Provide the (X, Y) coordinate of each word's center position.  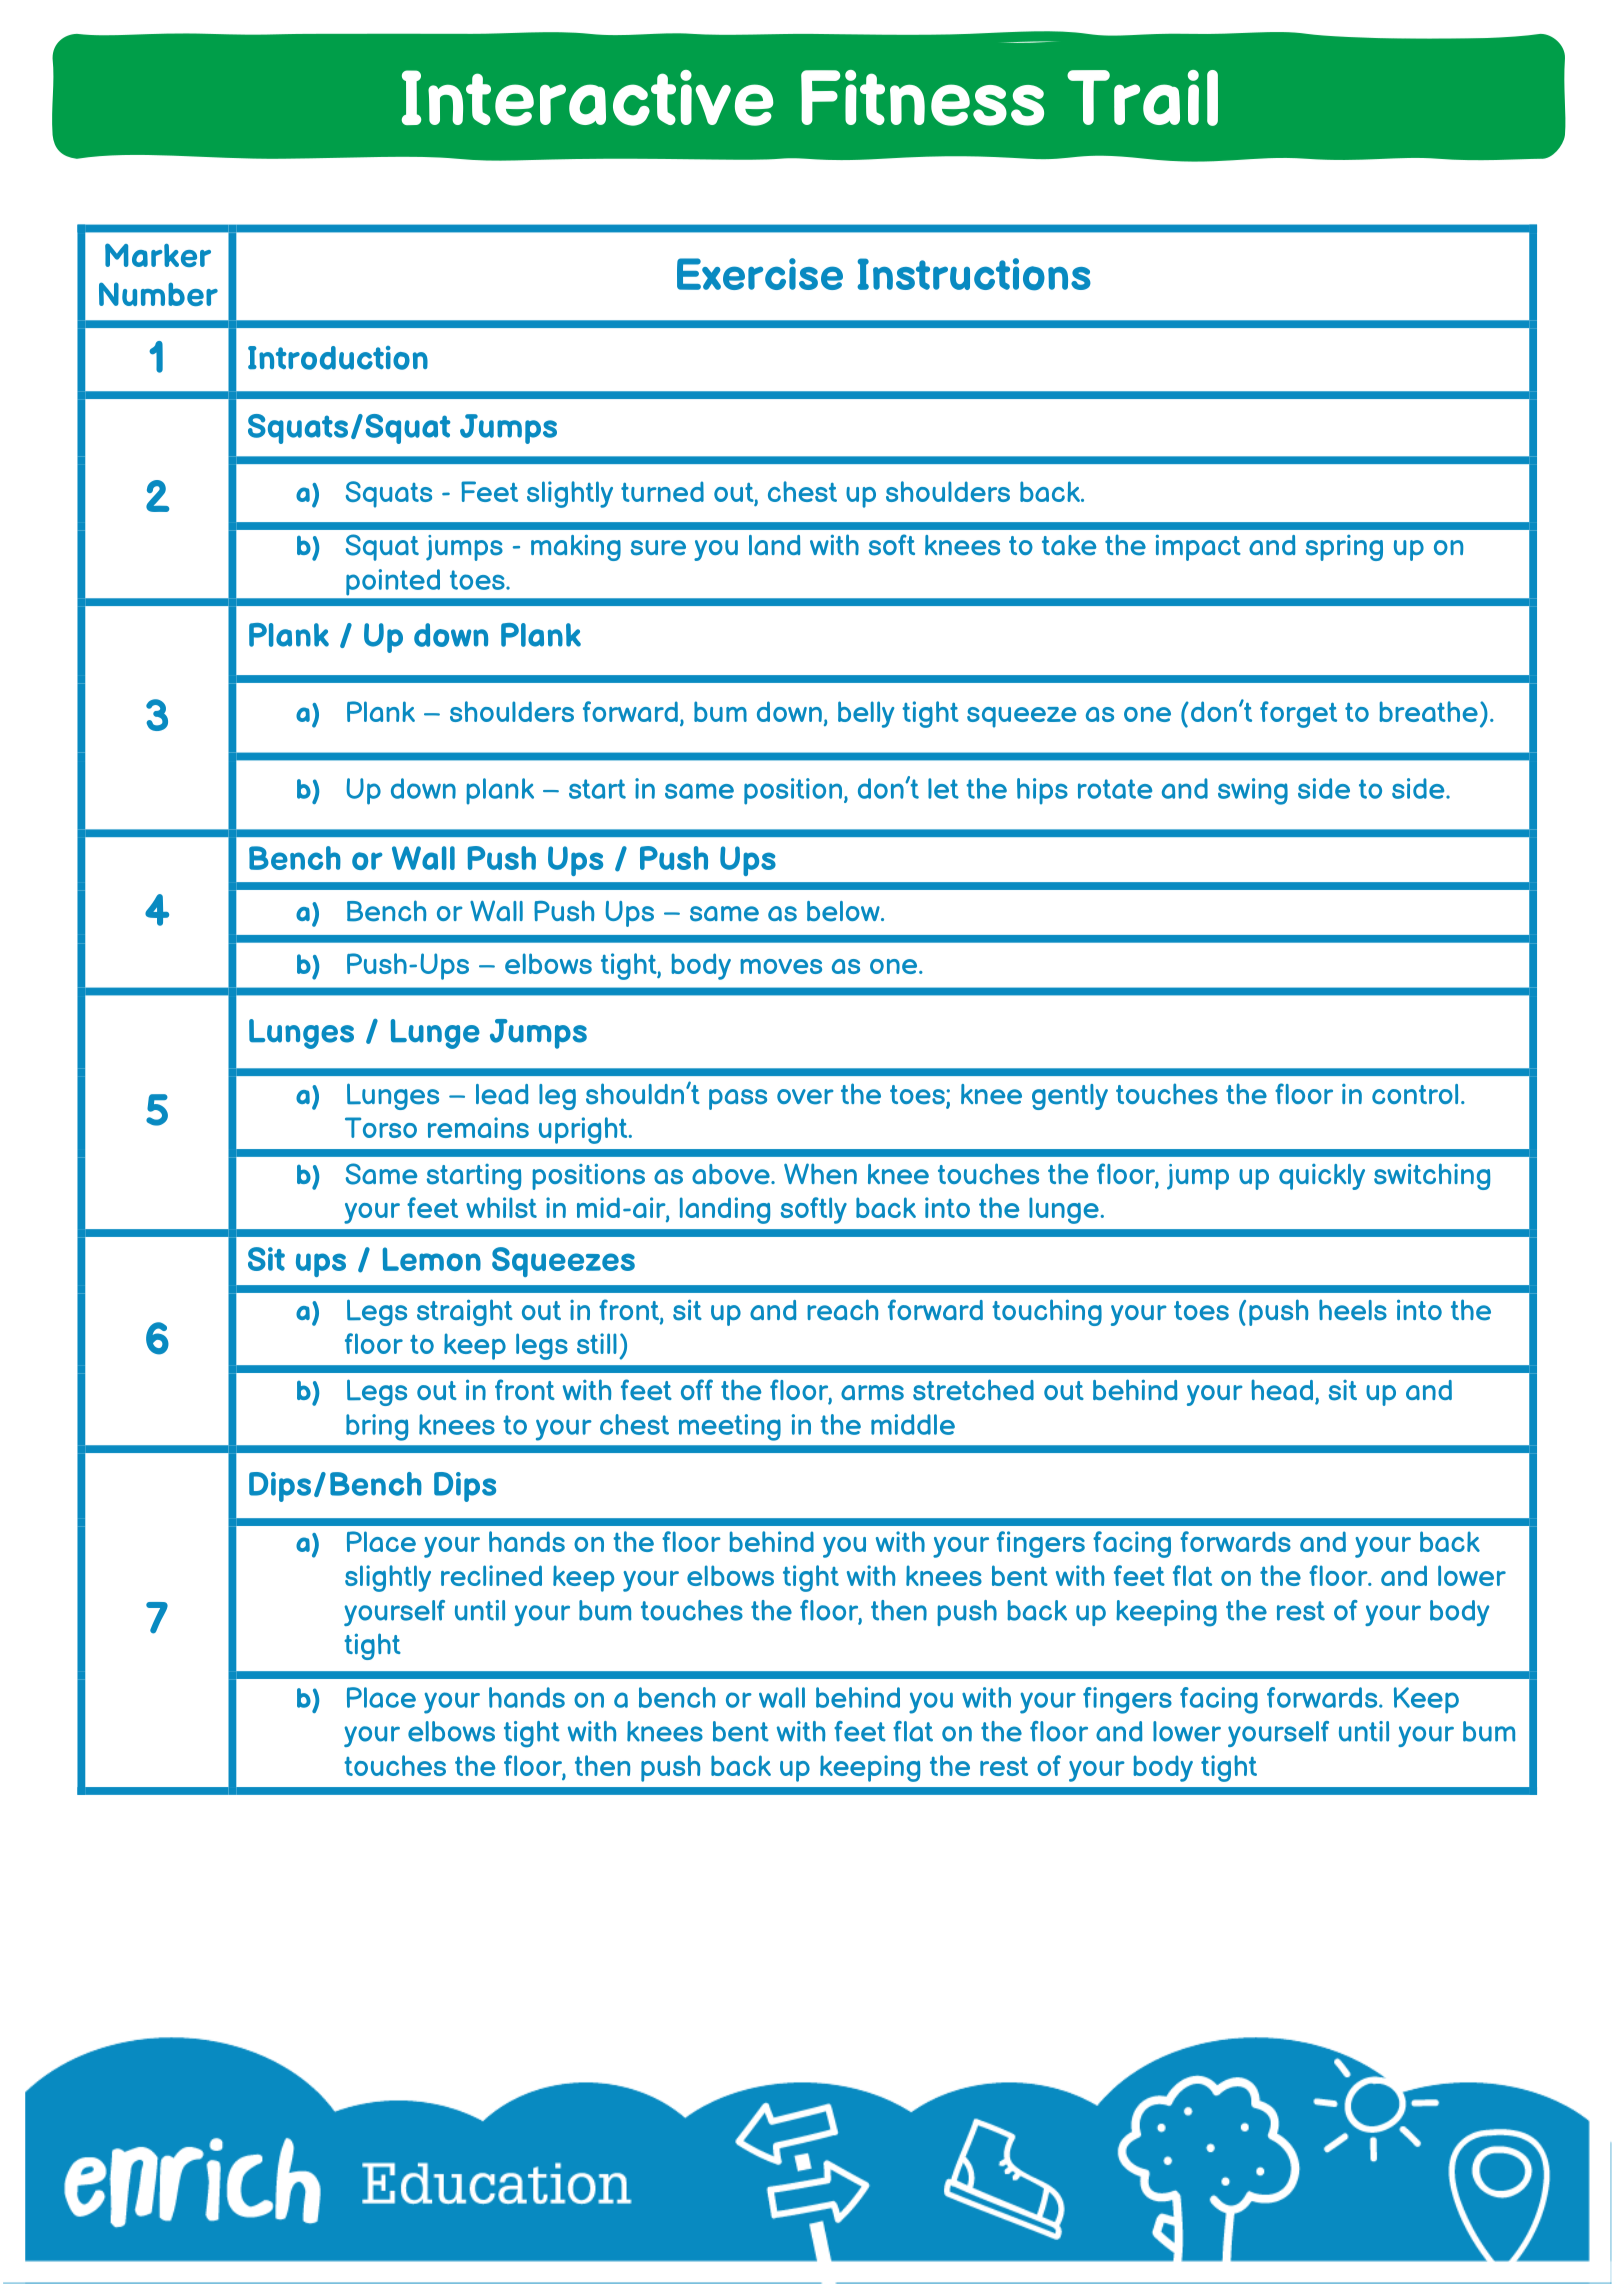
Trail (1142, 98)
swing (1253, 791)
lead (502, 1094)
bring (377, 1427)
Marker (158, 255)
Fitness (922, 98)
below (844, 911)
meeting (730, 1427)
